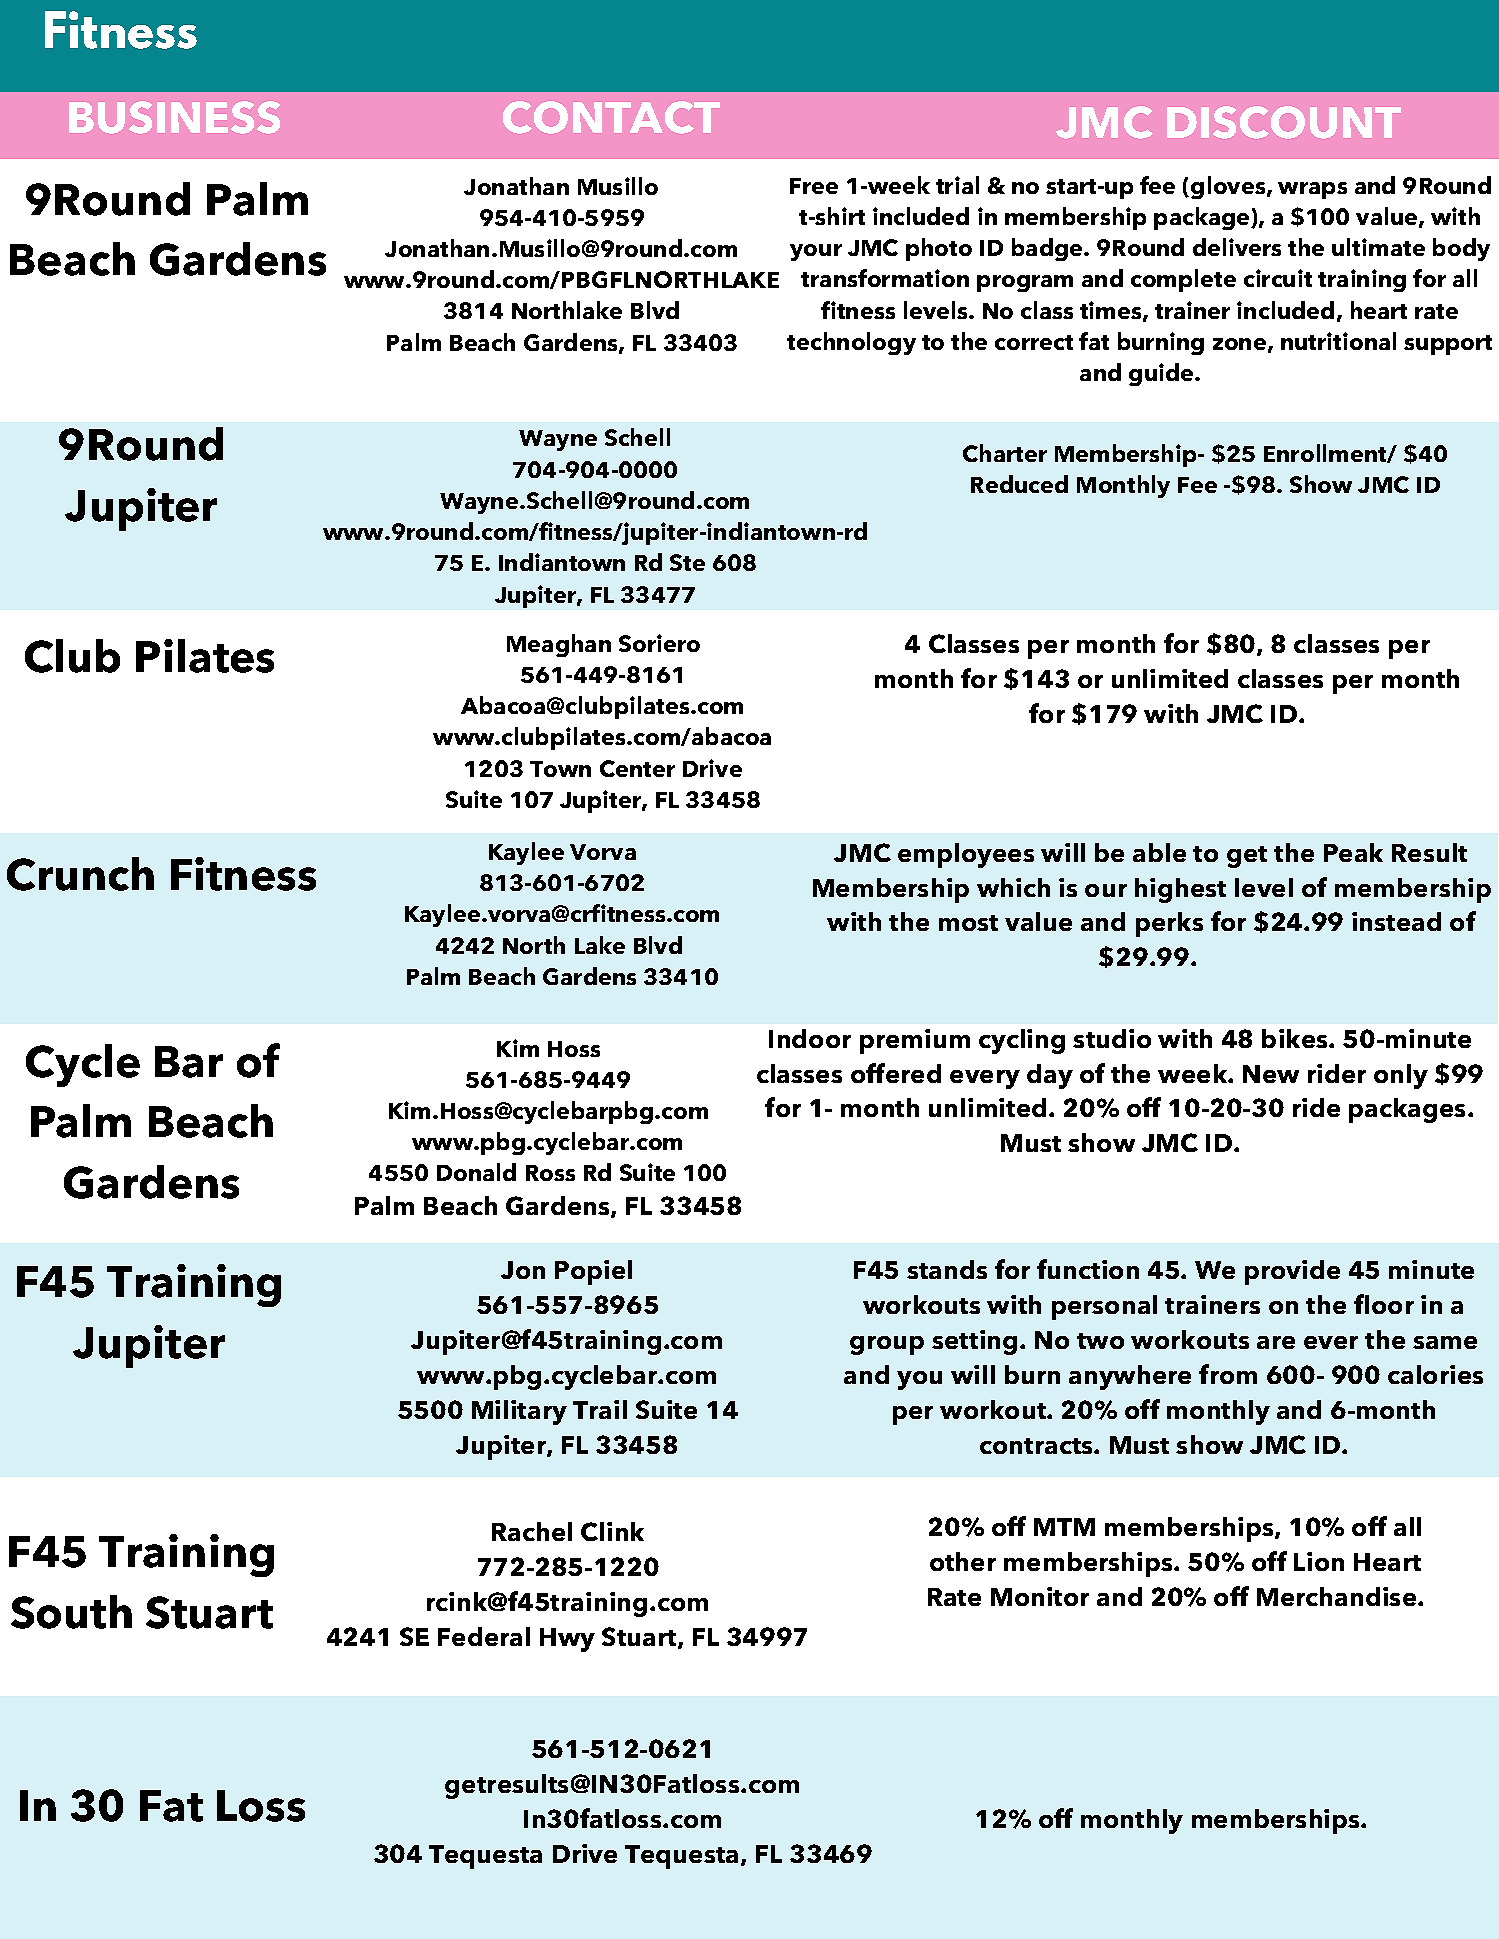 Image resolution: width=1499 pixels, height=1939 pixels. I want to click on provide, so click(1292, 1272).
